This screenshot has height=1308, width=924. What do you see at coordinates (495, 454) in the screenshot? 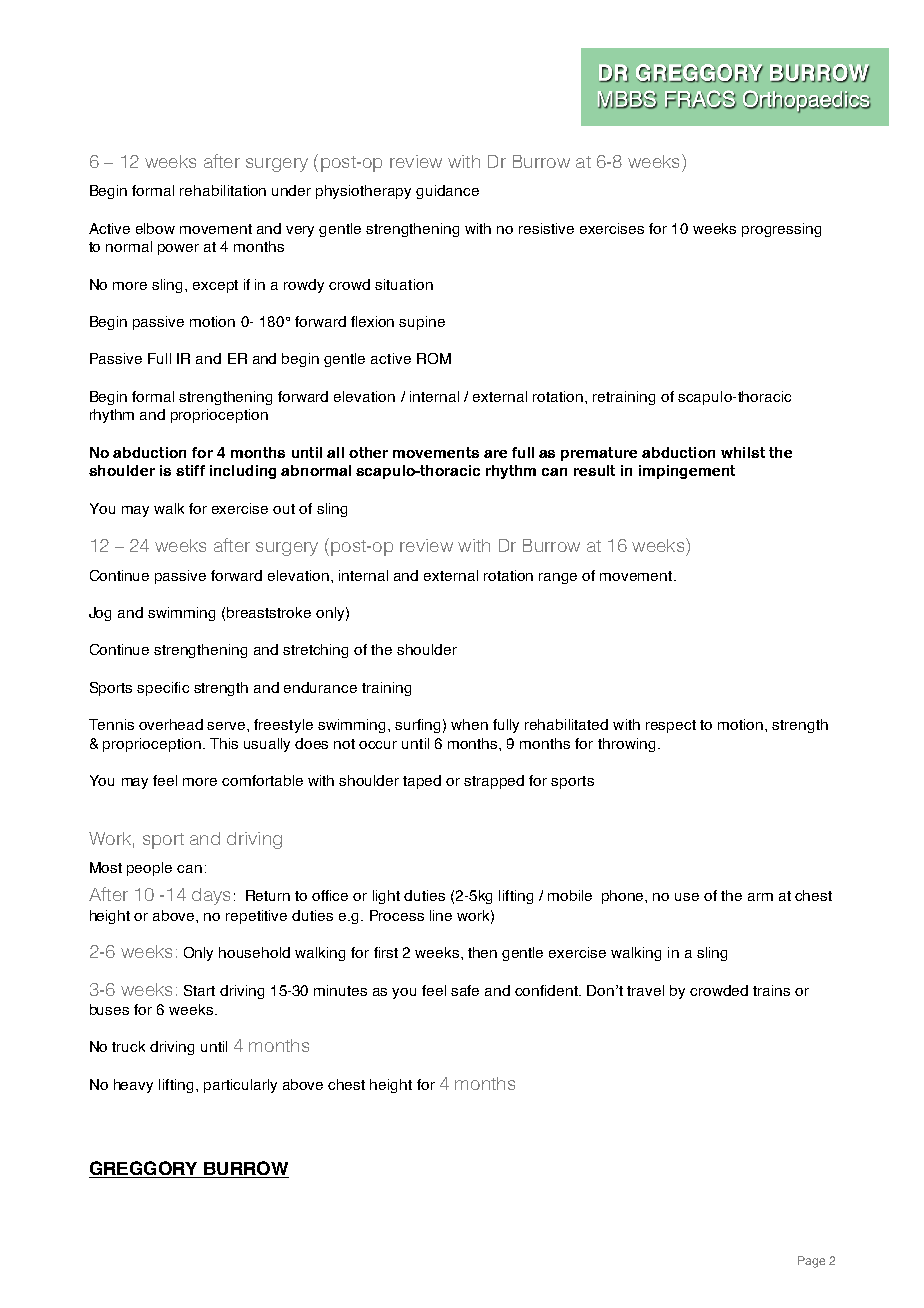
I see `are` at bounding box center [495, 454].
